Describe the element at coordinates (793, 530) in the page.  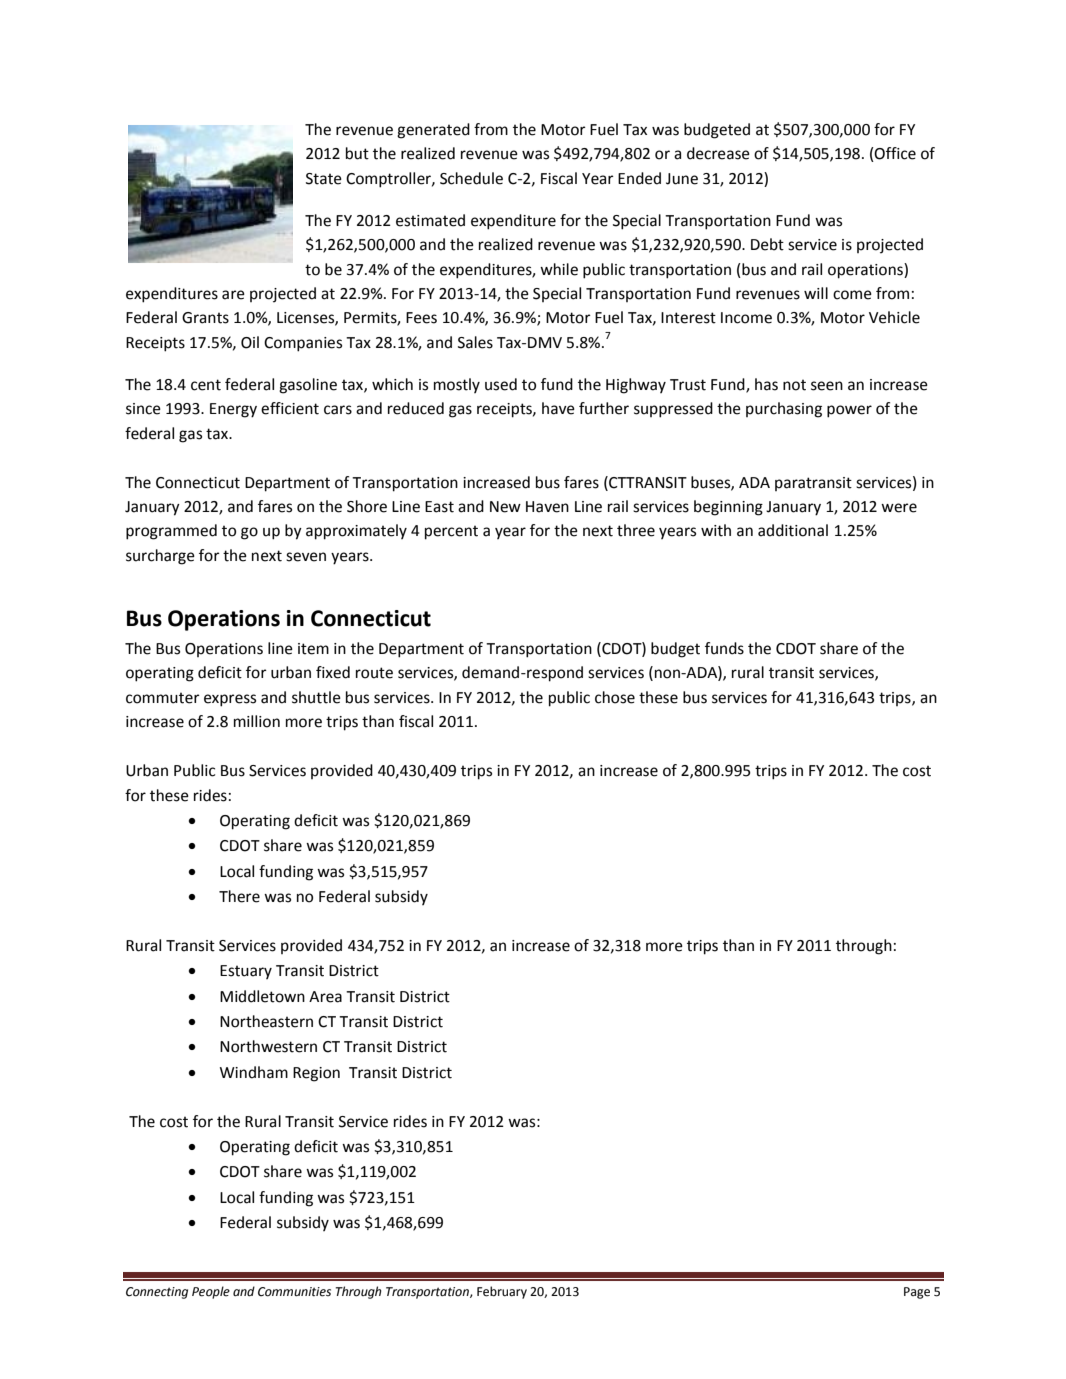
I see `additional` at that location.
